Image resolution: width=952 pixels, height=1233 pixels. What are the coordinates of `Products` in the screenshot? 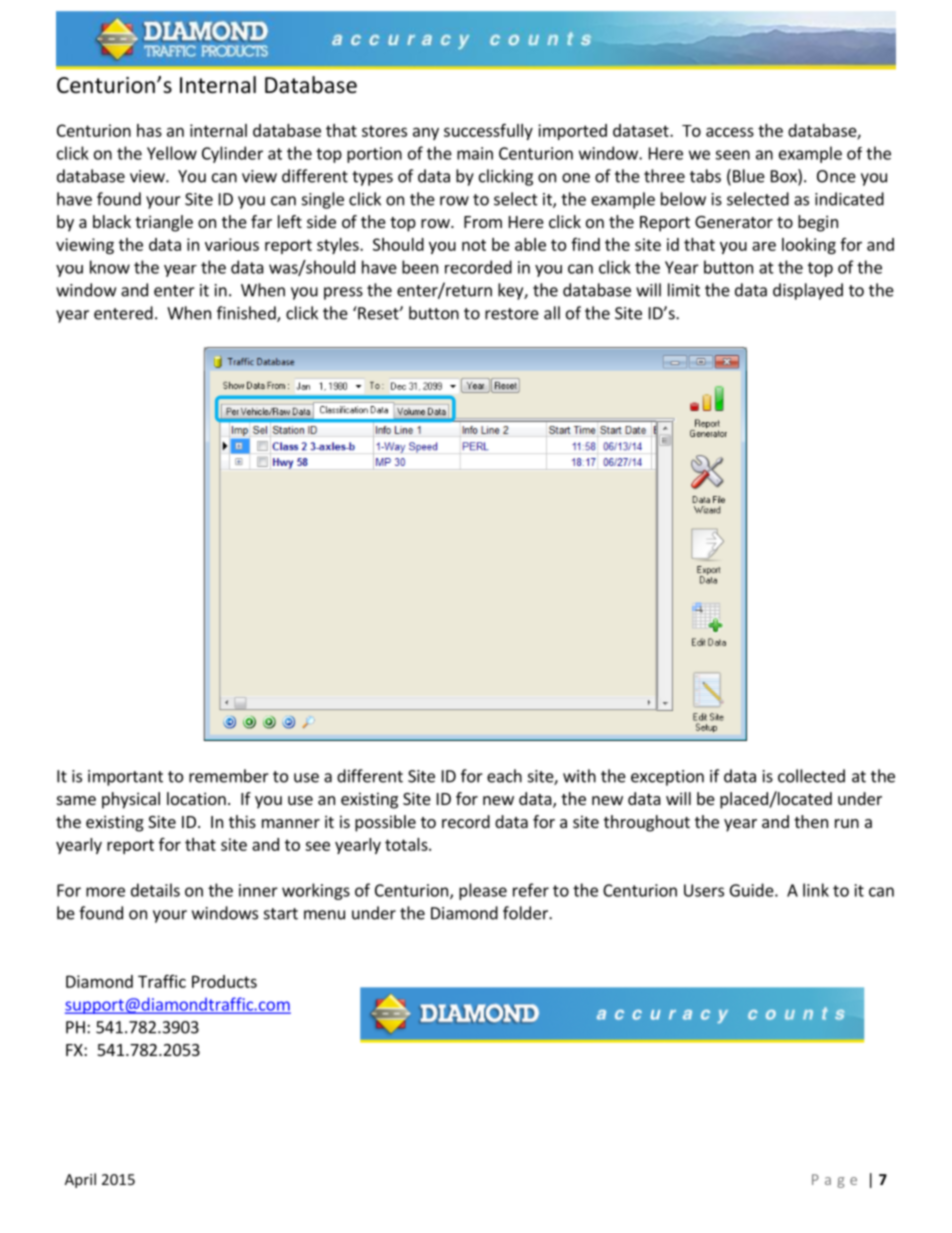 It's located at (224, 981).
